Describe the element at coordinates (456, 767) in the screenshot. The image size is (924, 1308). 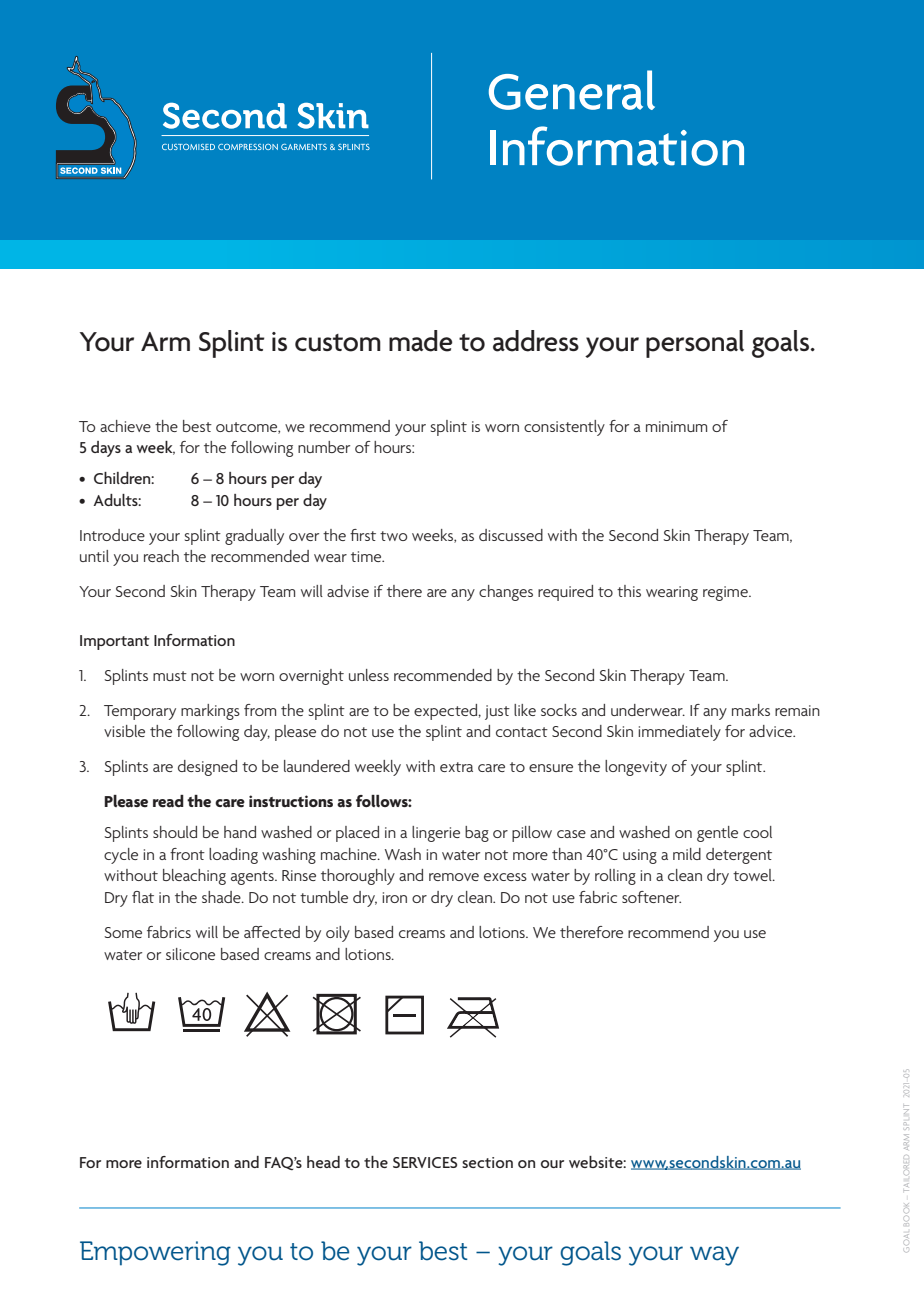
I see `extra` at that location.
